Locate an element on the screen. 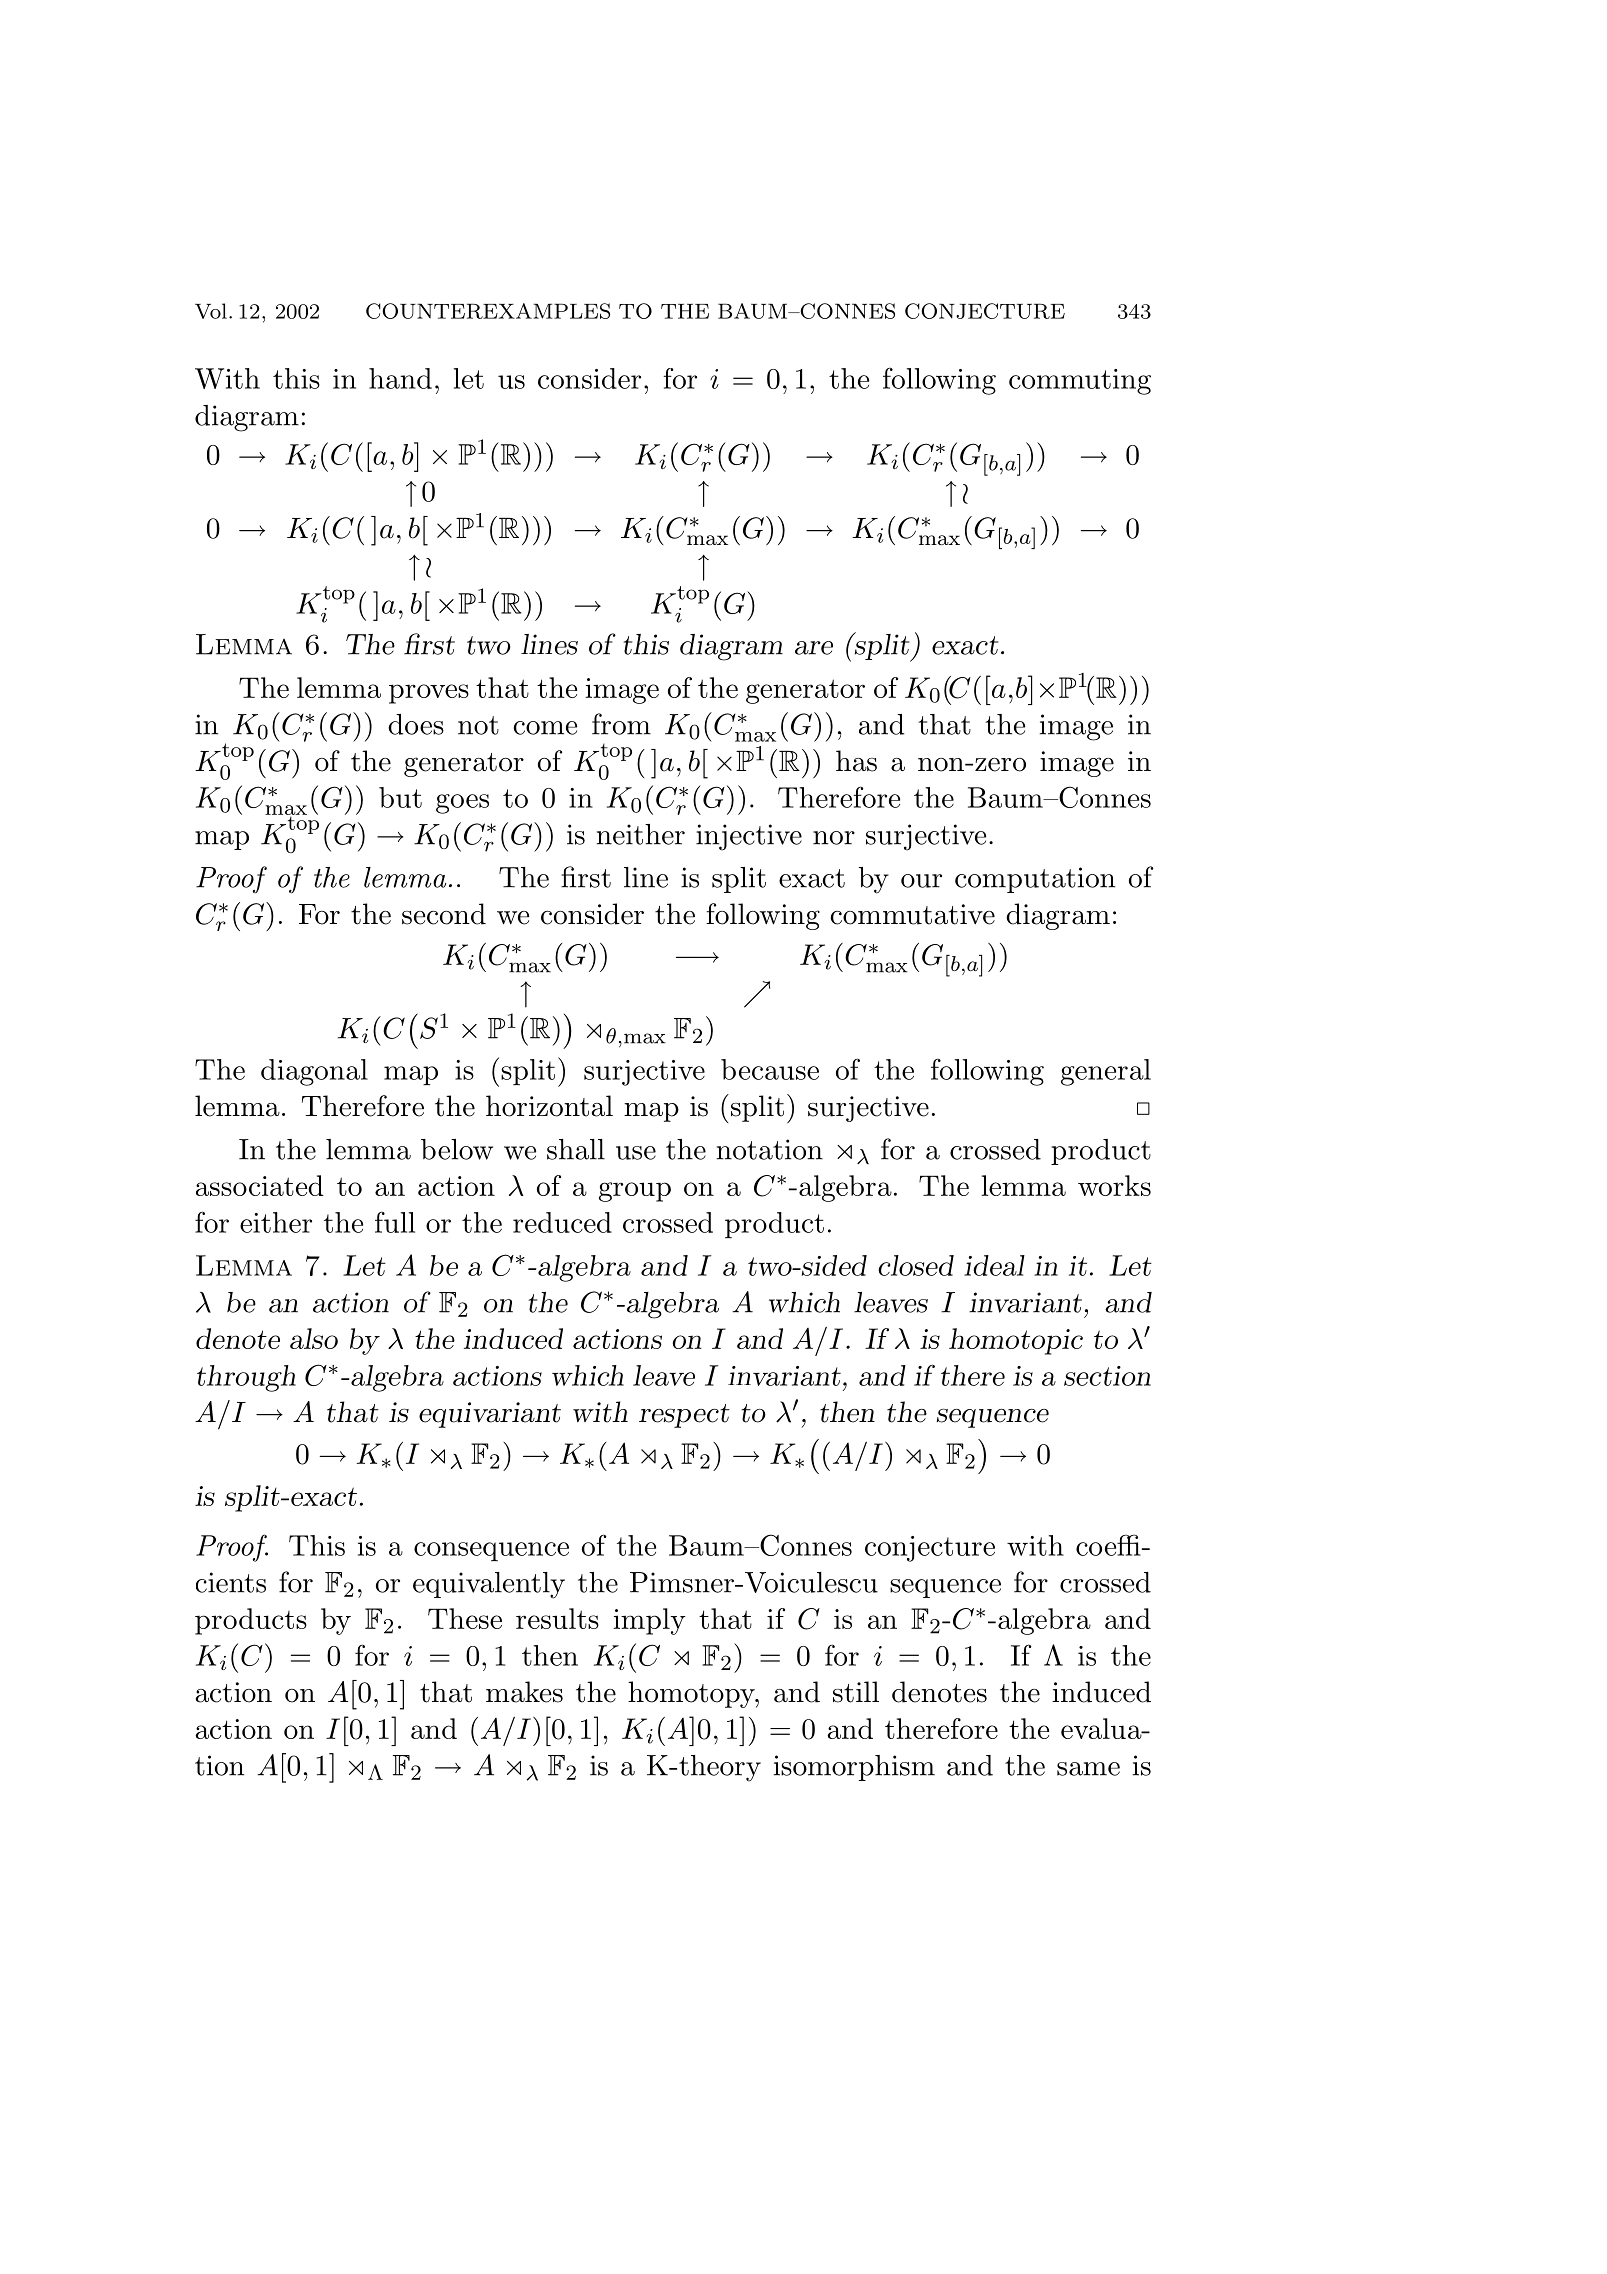  our is located at coordinates (921, 881).
